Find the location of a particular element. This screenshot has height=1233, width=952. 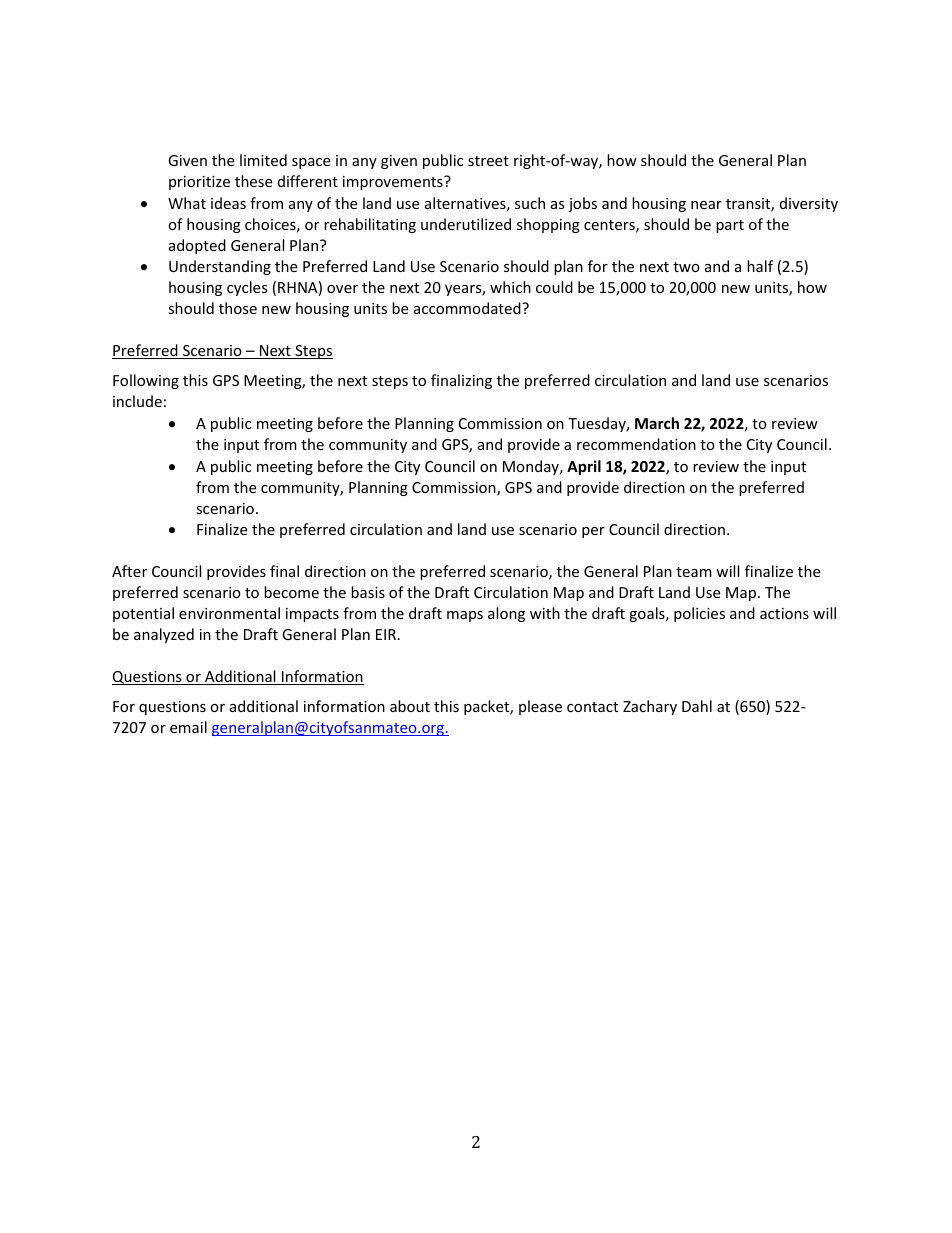

street is located at coordinates (488, 161).
